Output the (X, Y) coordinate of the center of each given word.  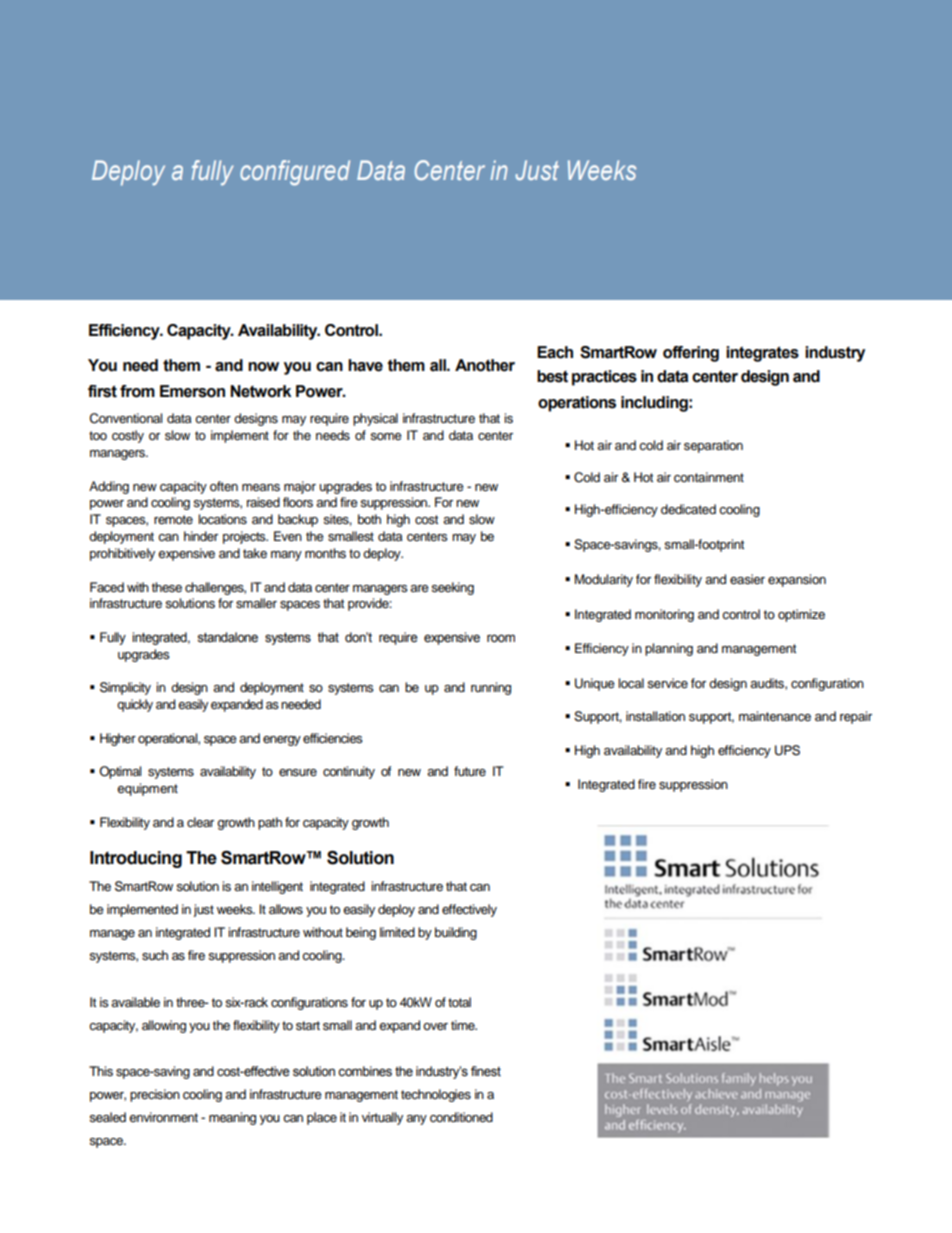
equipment (147, 789)
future (470, 771)
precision (155, 1095)
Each (555, 352)
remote (173, 519)
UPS (787, 750)
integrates (762, 354)
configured (295, 173)
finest (486, 1071)
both (369, 519)
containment (709, 477)
